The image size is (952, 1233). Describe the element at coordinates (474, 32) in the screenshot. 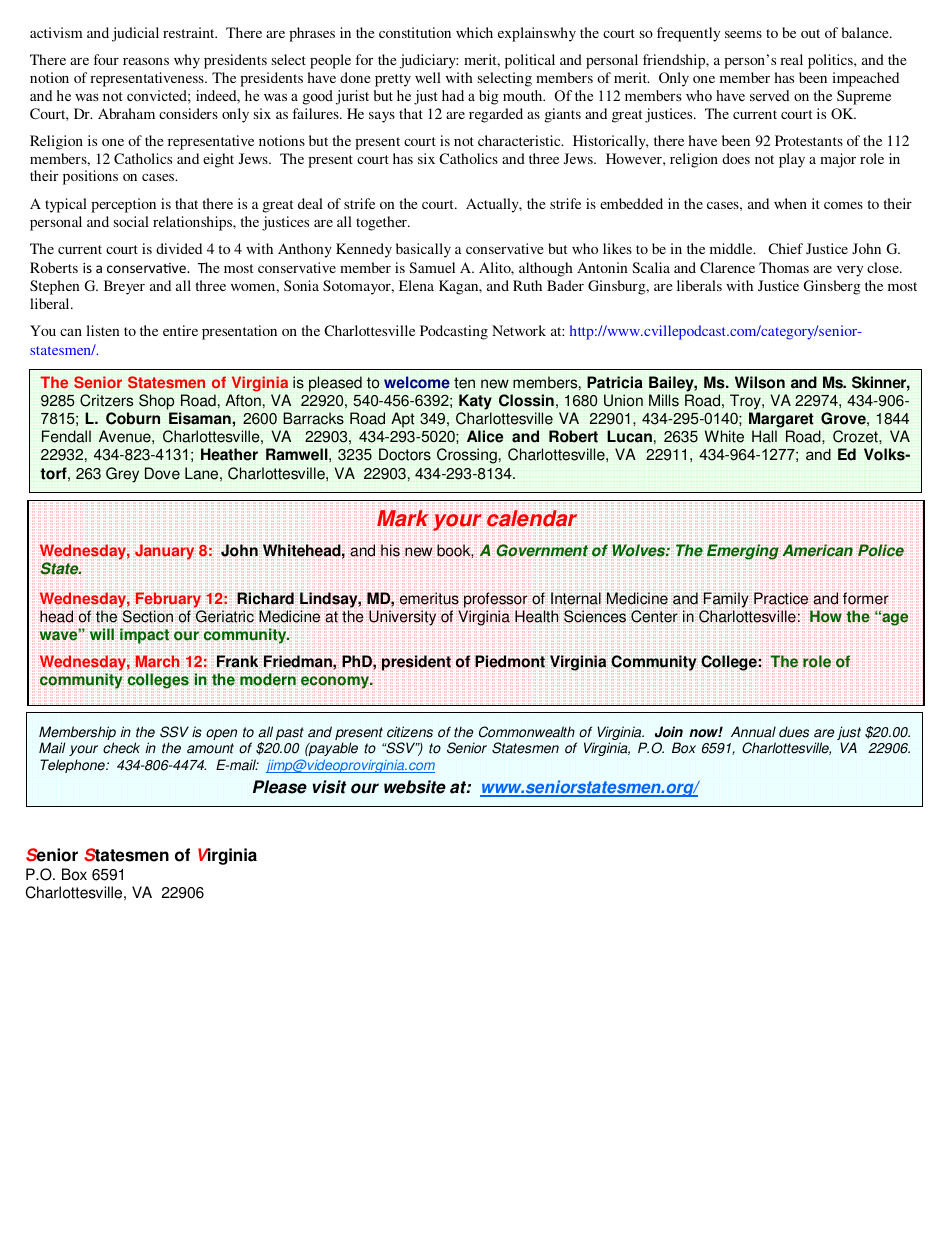

I see `which` at that location.
